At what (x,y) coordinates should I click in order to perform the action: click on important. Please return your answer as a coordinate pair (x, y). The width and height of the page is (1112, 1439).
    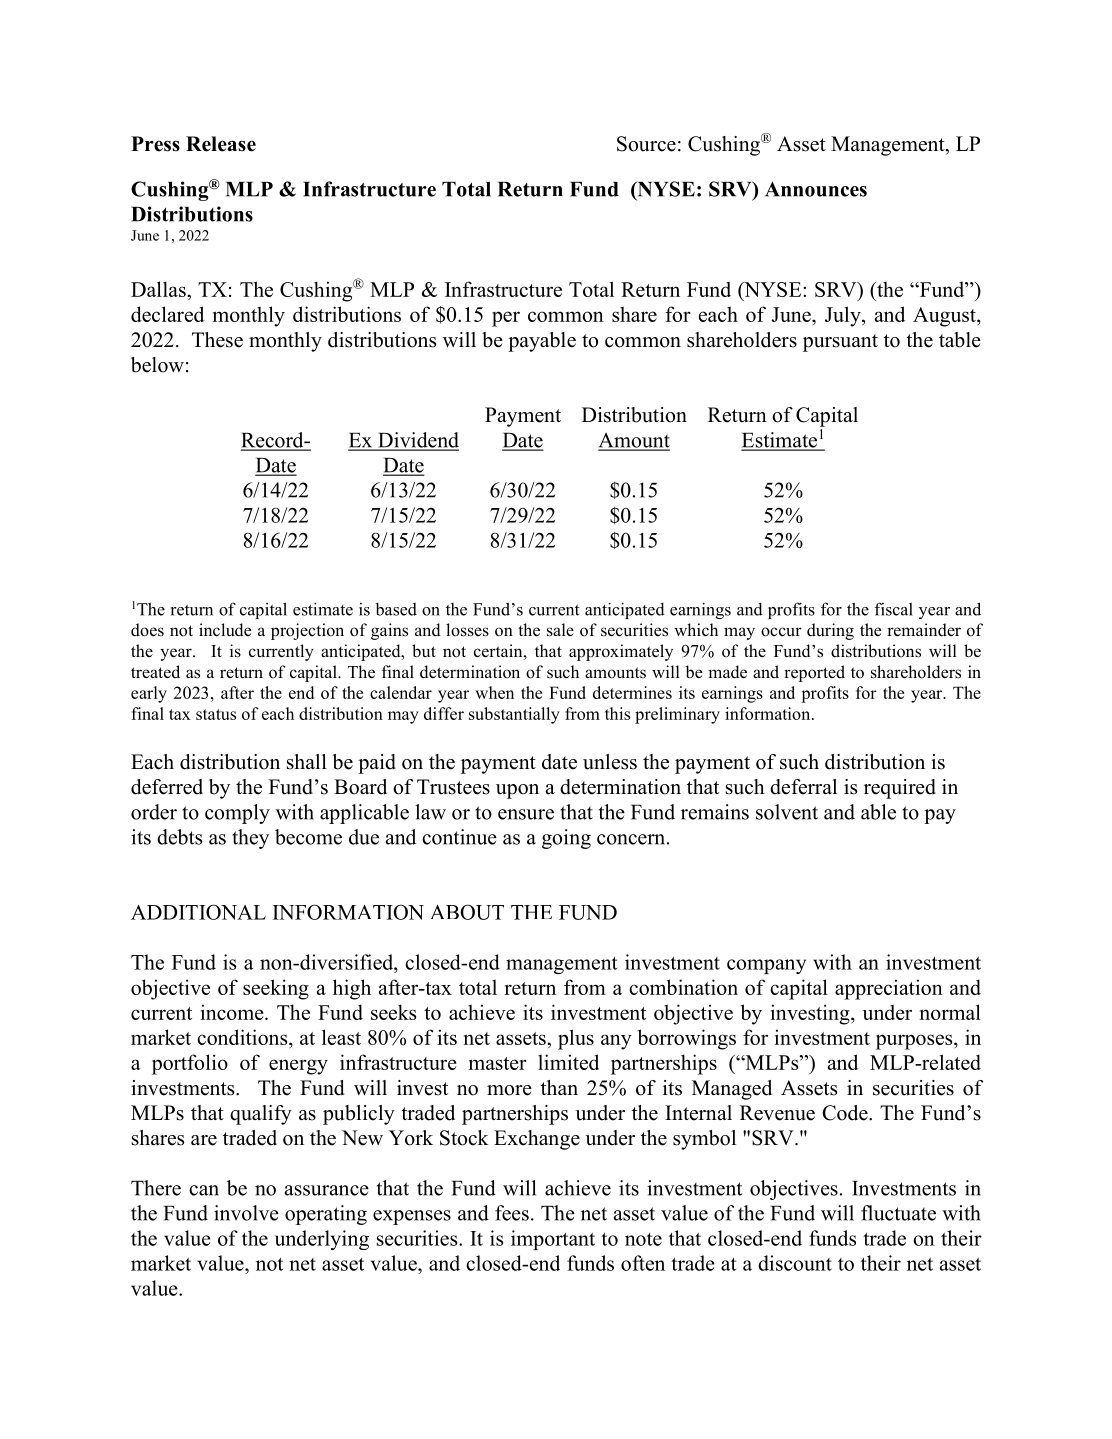
    Looking at the image, I should click on (553, 1240).
